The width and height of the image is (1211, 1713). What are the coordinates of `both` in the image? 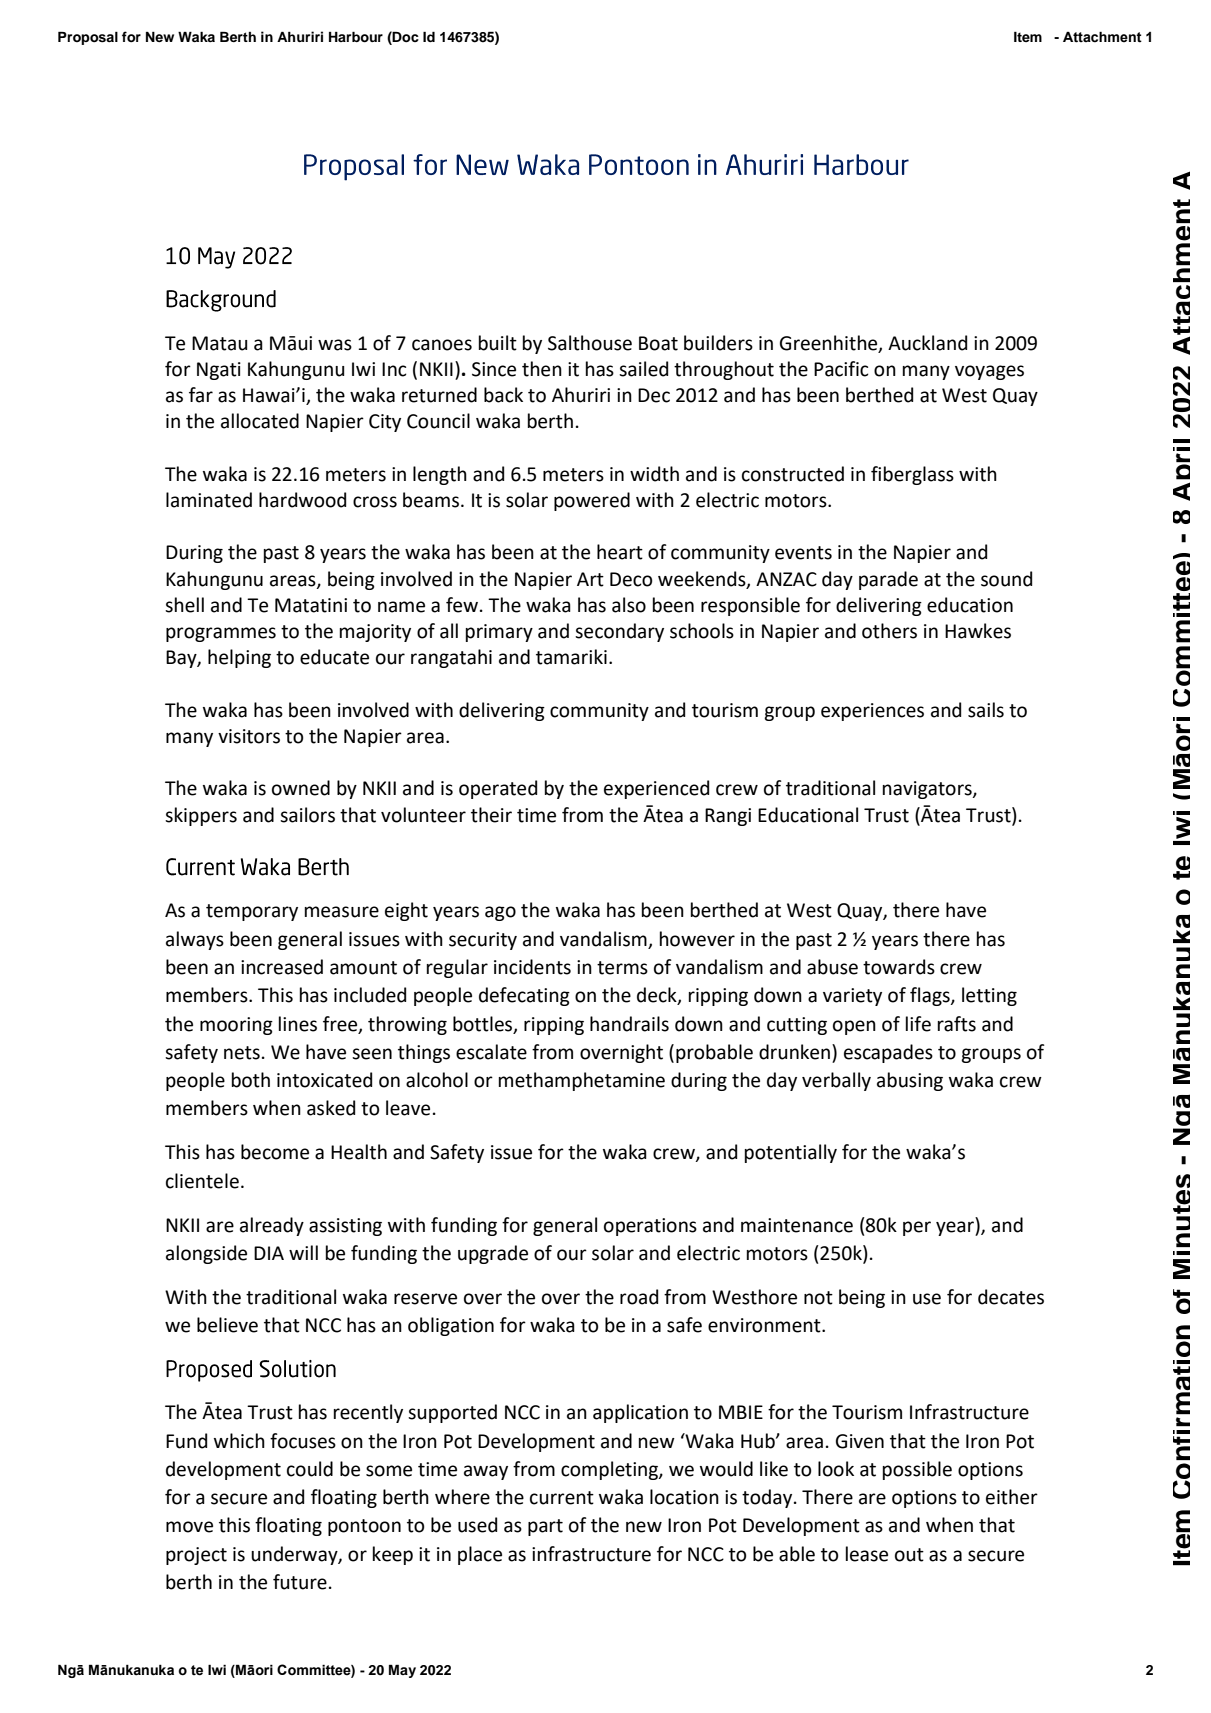 It's located at (251, 1080).
